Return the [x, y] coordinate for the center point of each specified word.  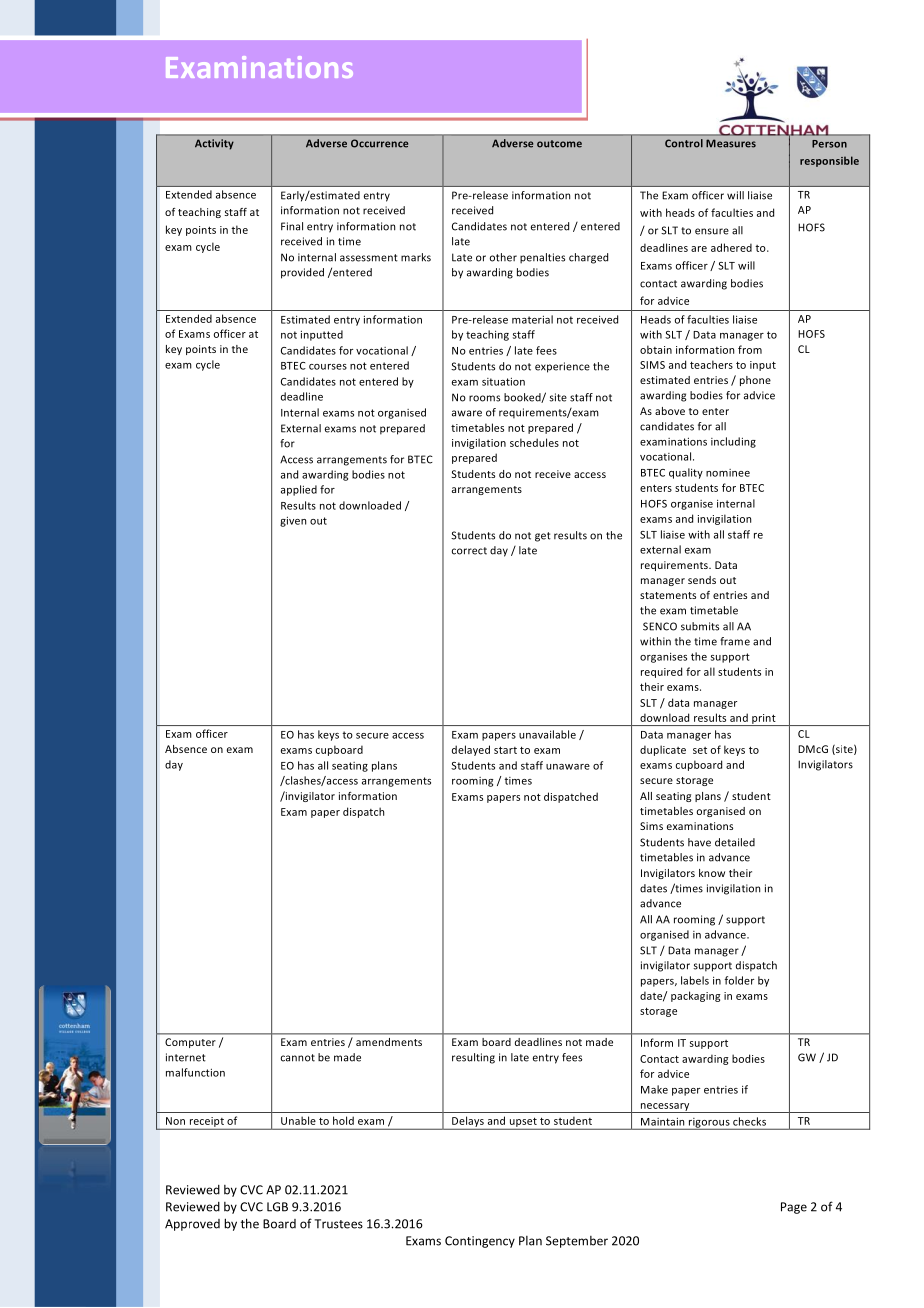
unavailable [547, 734]
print [764, 720]
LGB [277, 1207]
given [293, 521]
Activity [214, 144]
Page [794, 1208]
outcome [559, 144]
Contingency [480, 1242]
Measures [731, 143]
